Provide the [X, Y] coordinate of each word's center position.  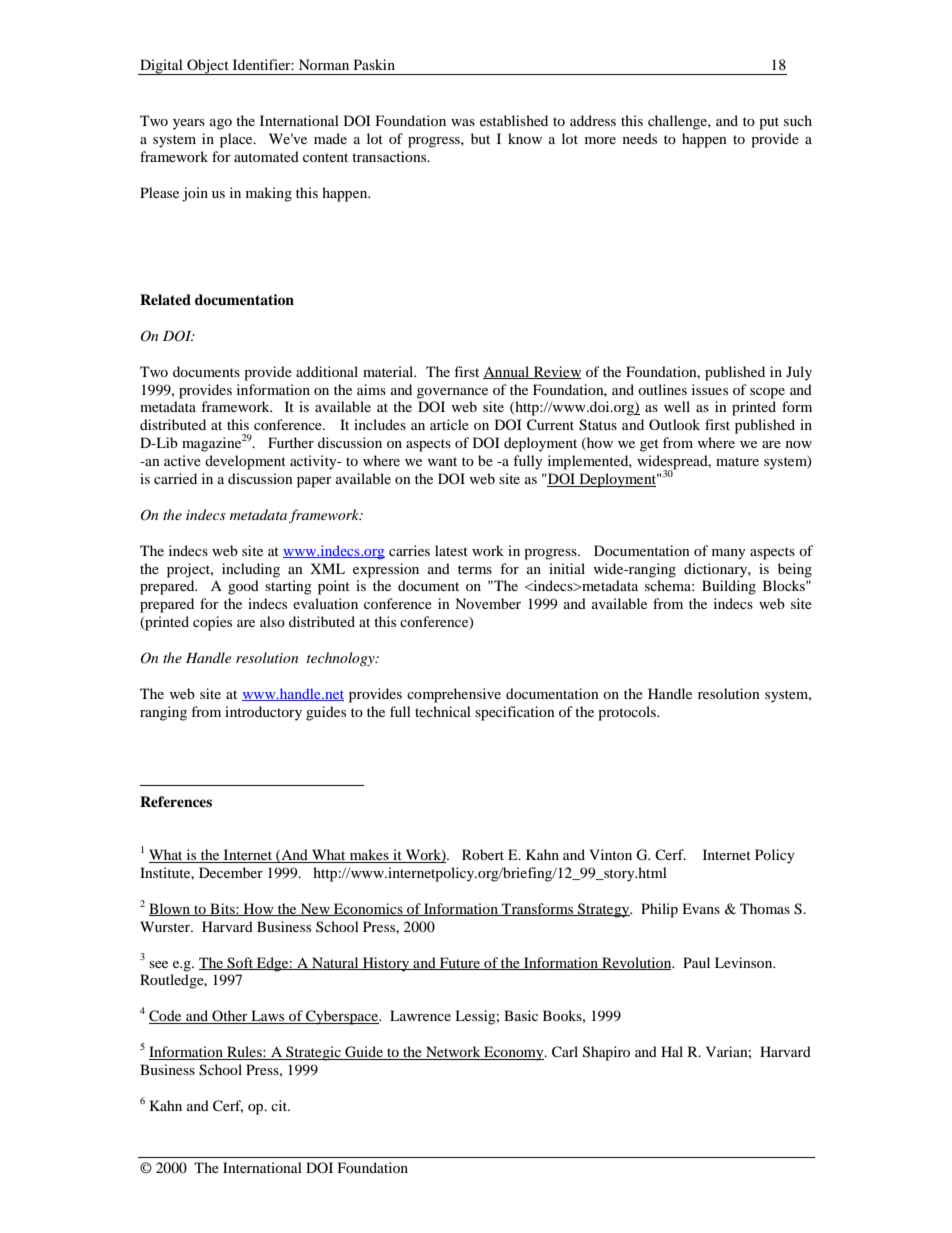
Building [729, 587]
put [769, 123]
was [463, 122]
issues [710, 389]
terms [475, 569]
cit [280, 1105]
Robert [483, 854]
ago [221, 124]
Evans [701, 908]
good [243, 587]
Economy [514, 1053]
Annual [507, 372]
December [231, 872]
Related [165, 299]
